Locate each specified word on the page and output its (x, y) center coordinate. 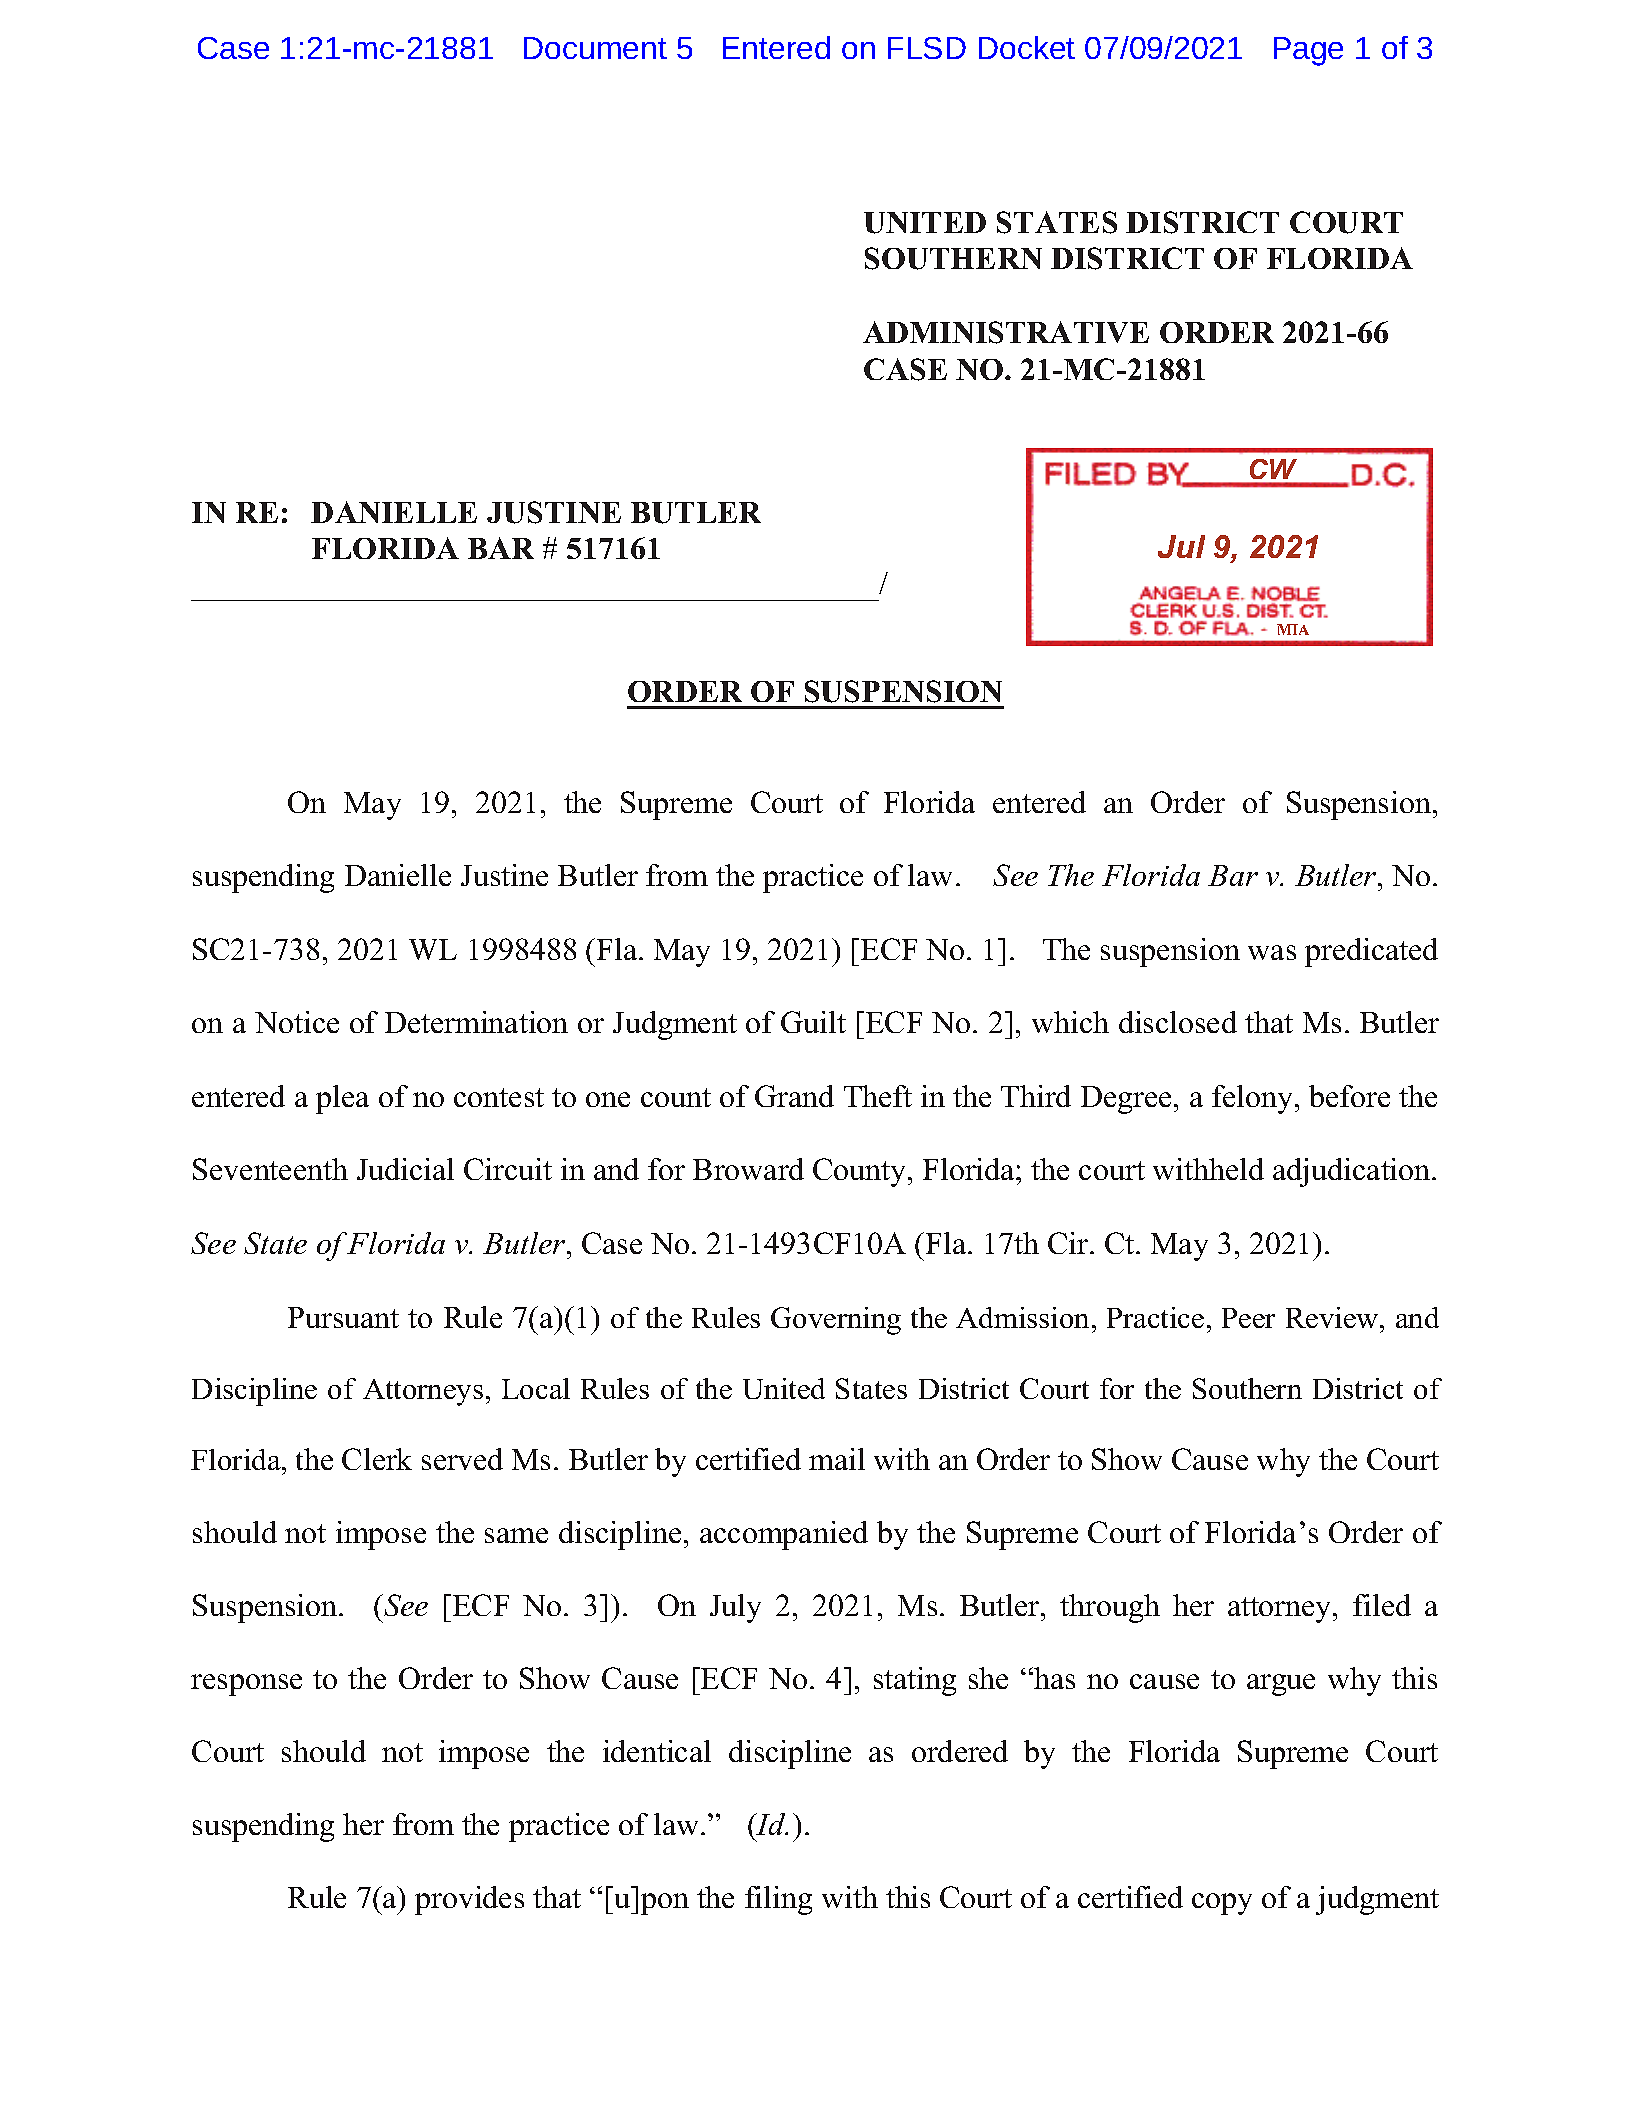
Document (595, 48)
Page (1308, 51)
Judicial (405, 1169)
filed (1382, 1605)
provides (469, 1900)
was (1272, 952)
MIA (1293, 629)
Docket (1027, 47)
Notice (297, 1022)
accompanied (784, 1535)
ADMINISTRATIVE (1006, 332)
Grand (794, 1096)
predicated (1371, 952)
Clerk (377, 1459)
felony (1254, 1099)
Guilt (813, 1022)
